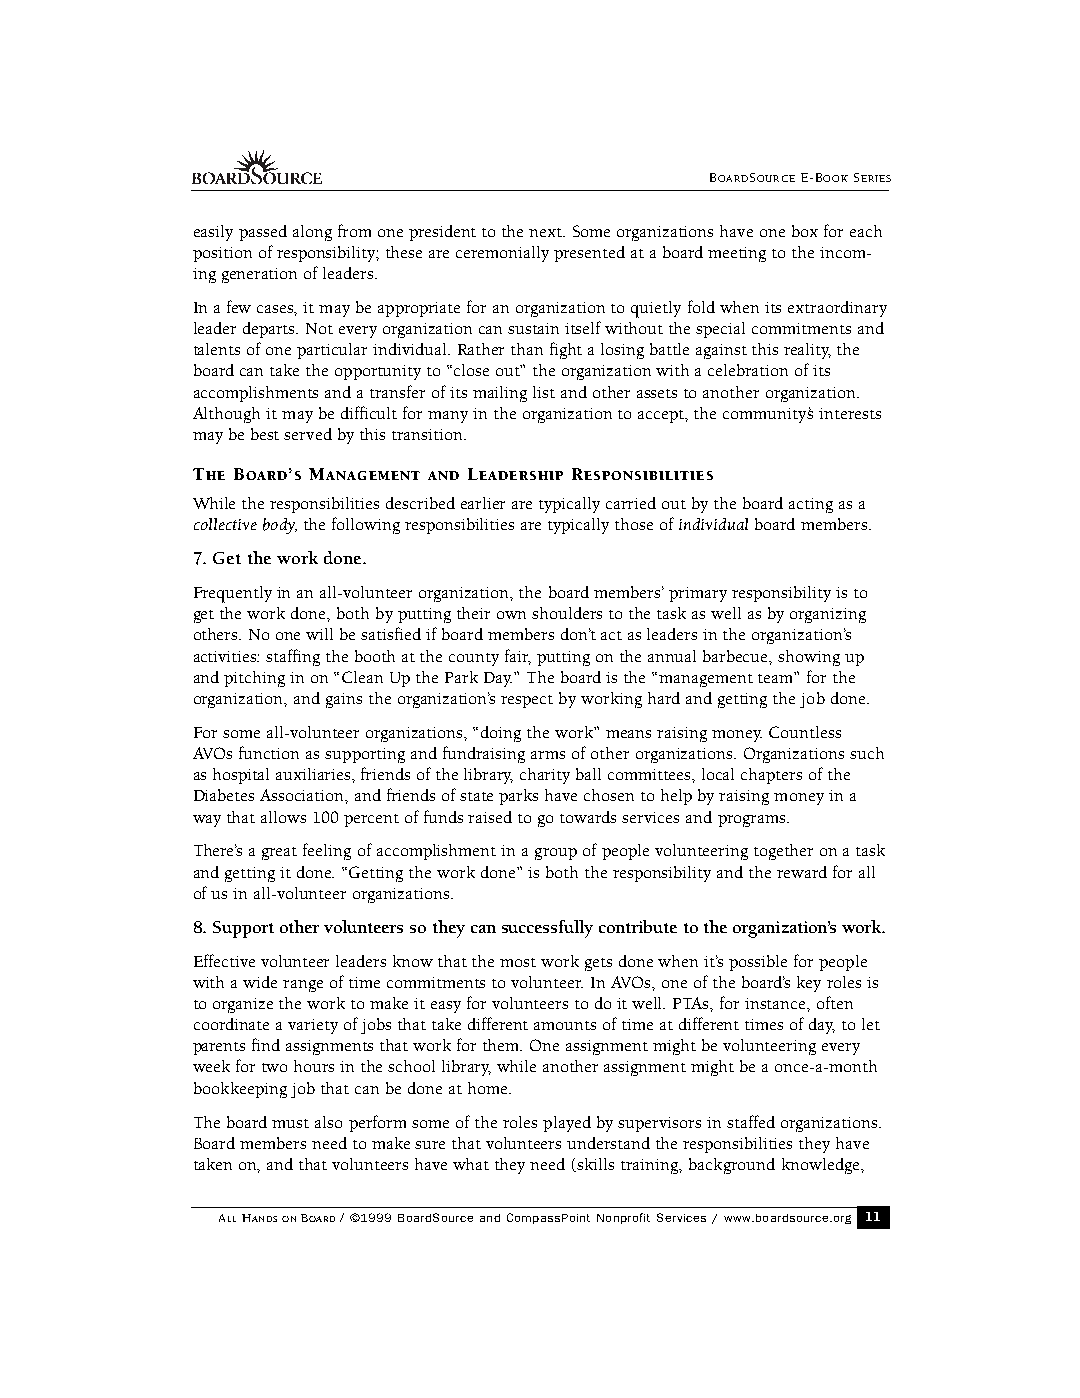 The width and height of the screenshot is (1080, 1398). I want to click on ceremonially, so click(502, 254).
